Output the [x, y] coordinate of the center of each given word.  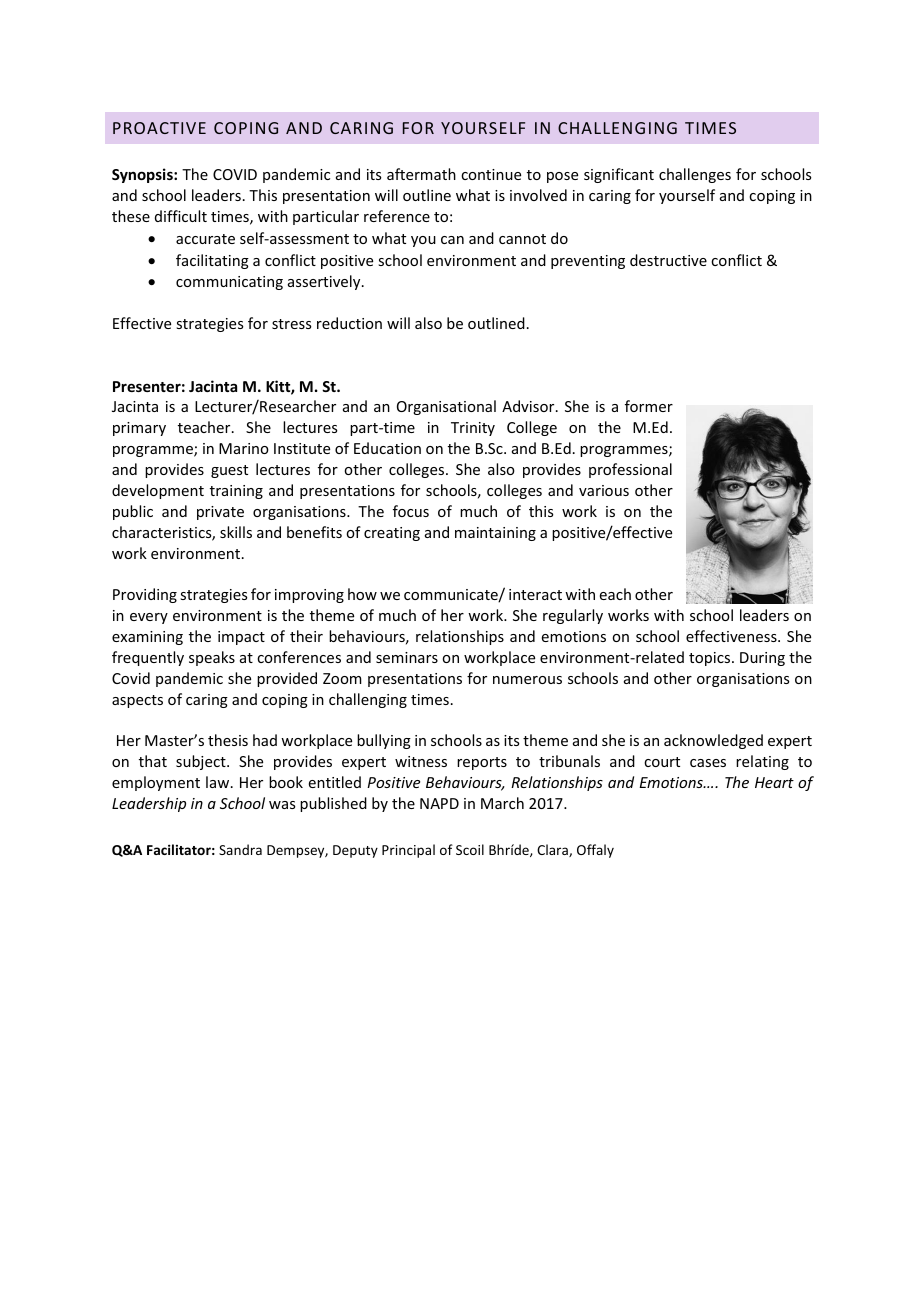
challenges [695, 175]
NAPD [439, 803]
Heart [774, 782]
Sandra [240, 849]
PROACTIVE [159, 128]
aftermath [421, 174]
